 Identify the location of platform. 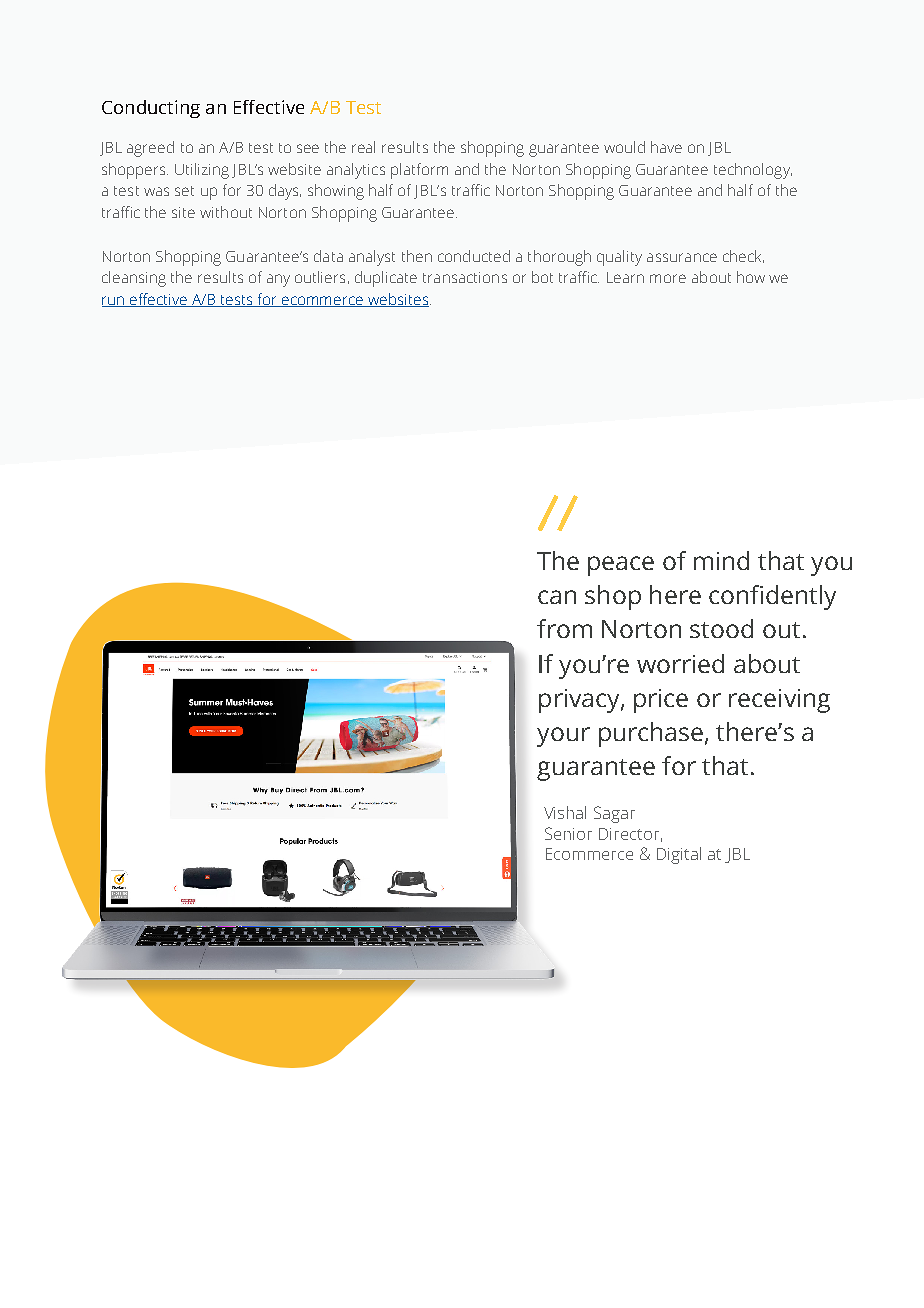
(419, 171).
